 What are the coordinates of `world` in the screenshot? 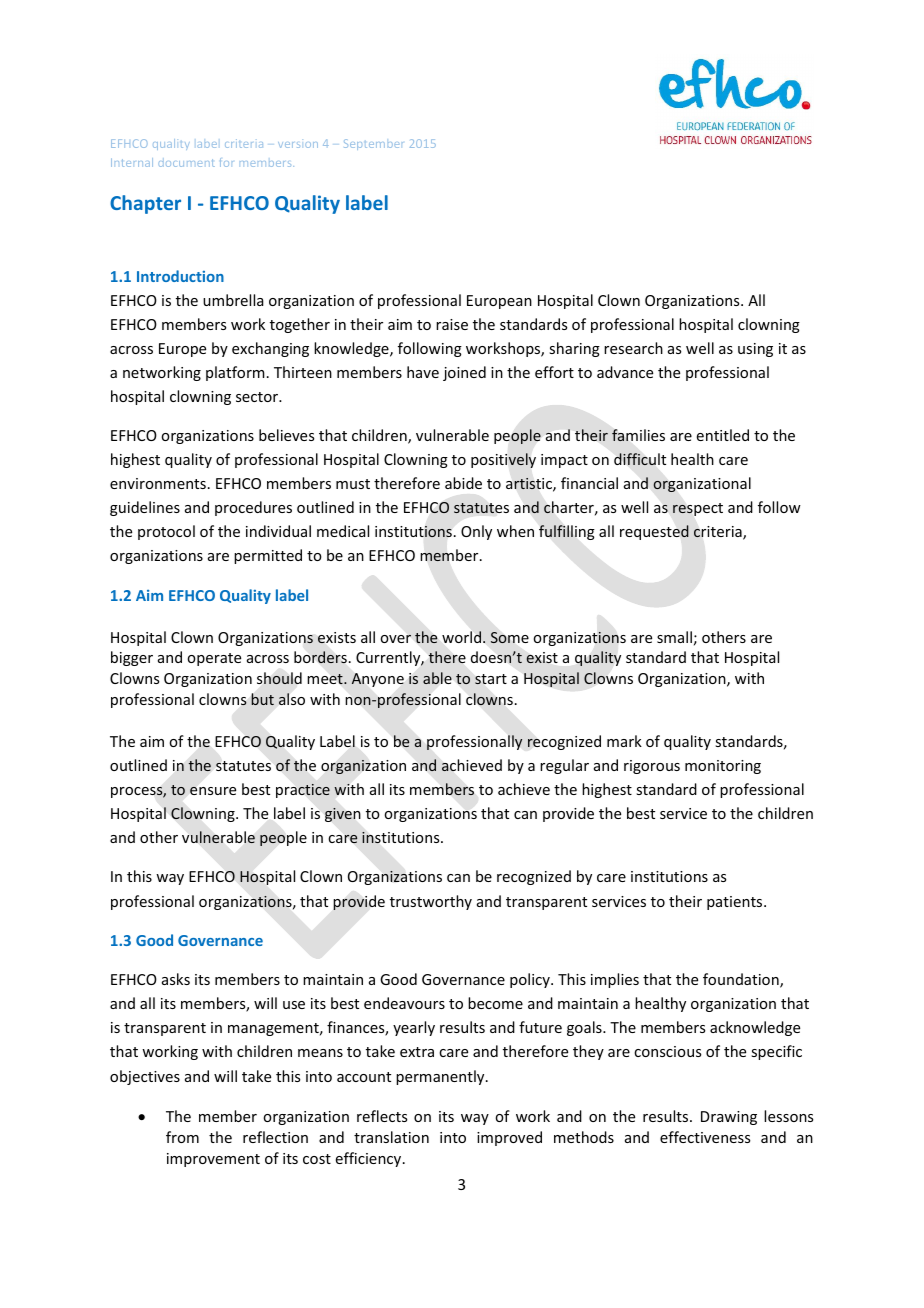 It's located at (463, 637).
